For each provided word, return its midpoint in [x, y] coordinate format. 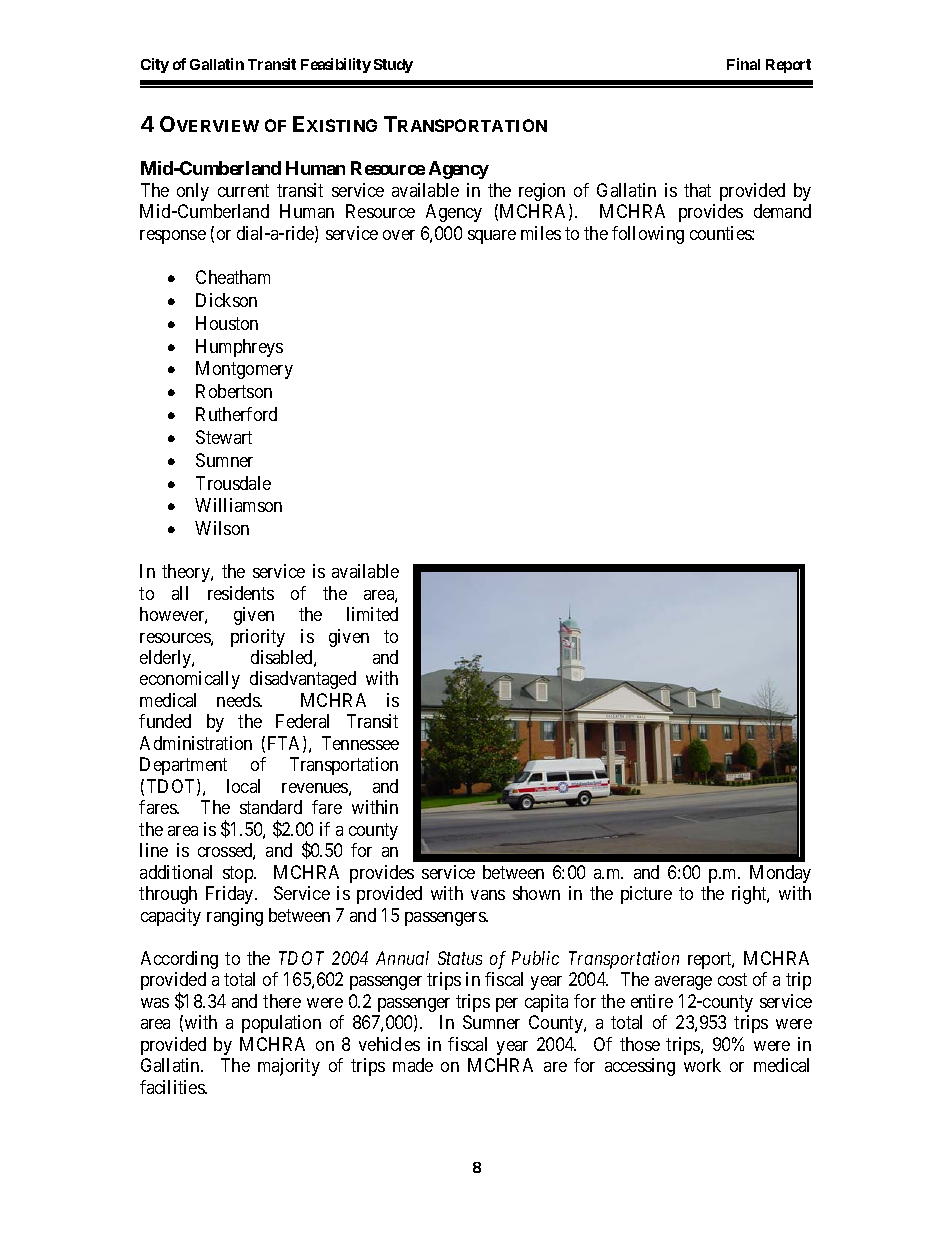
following [648, 235]
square [492, 237]
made [413, 1065]
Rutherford [236, 414]
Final [743, 64]
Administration [196, 743]
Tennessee [360, 743]
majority [289, 1067]
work [702, 1065]
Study [393, 66]
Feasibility [336, 65]
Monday [780, 874]
